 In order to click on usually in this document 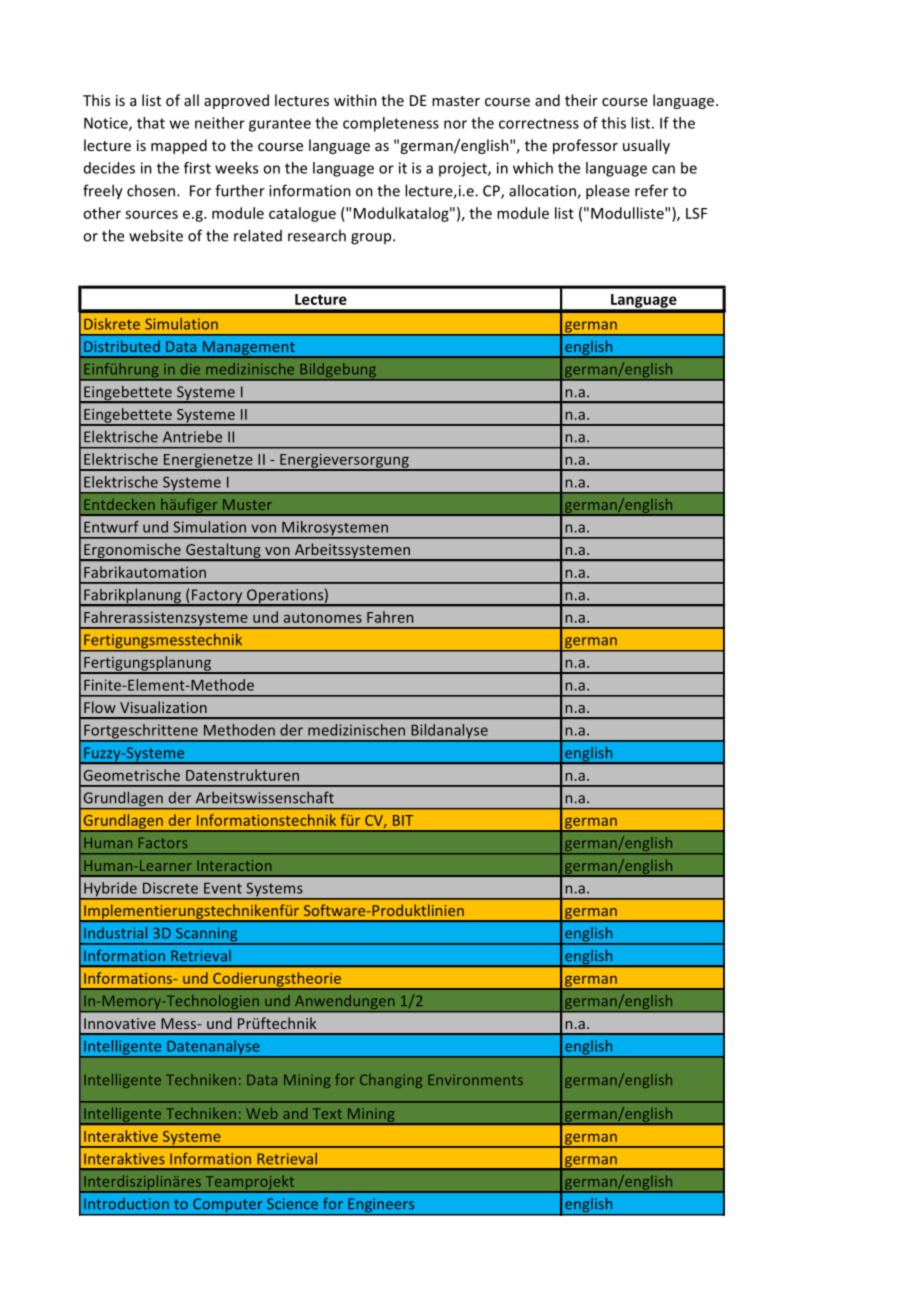, I will do `click(646, 146)`.
